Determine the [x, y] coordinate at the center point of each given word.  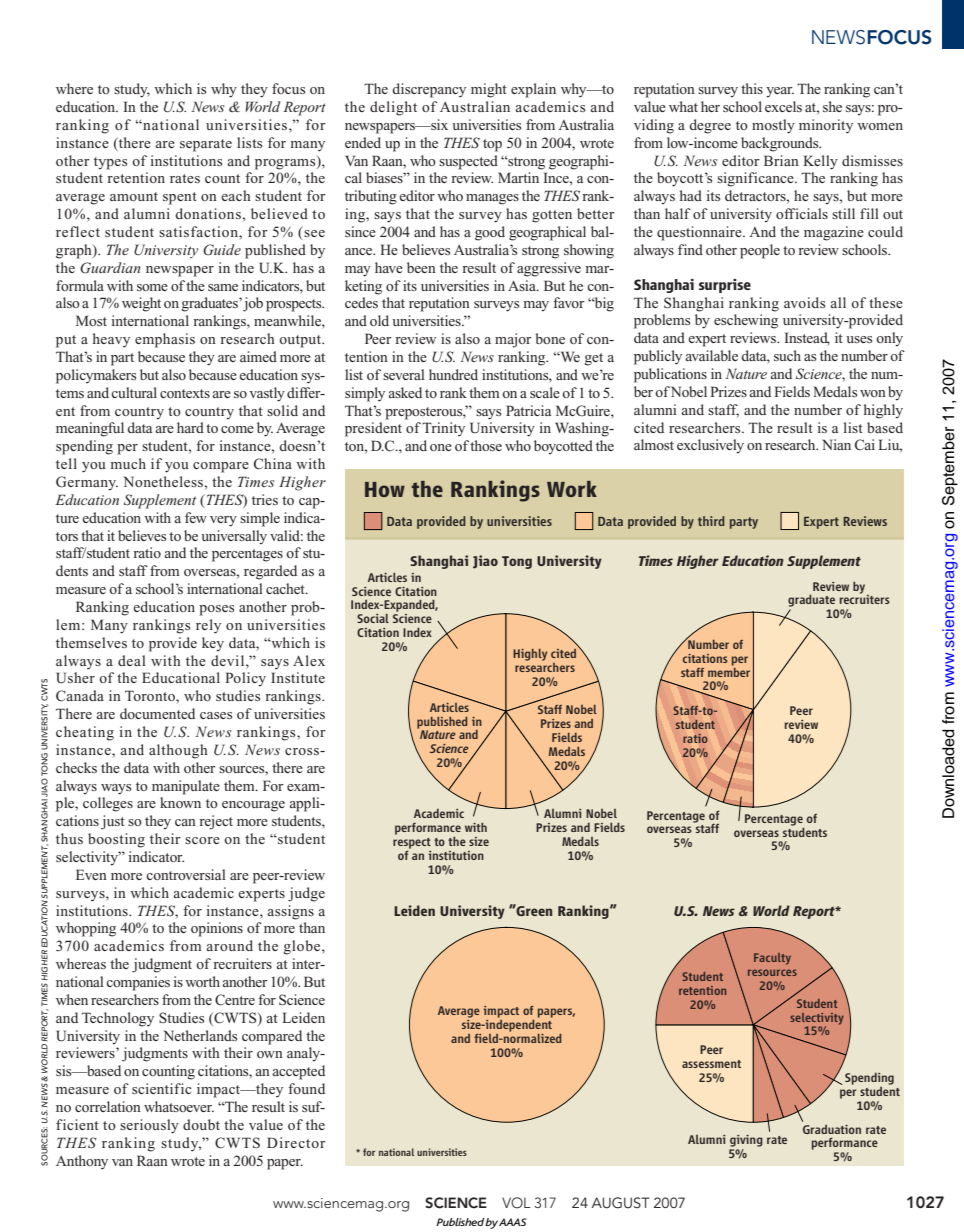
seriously [149, 1126]
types [110, 163]
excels [783, 106]
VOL [516, 1203]
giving [746, 1141]
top [492, 145]
